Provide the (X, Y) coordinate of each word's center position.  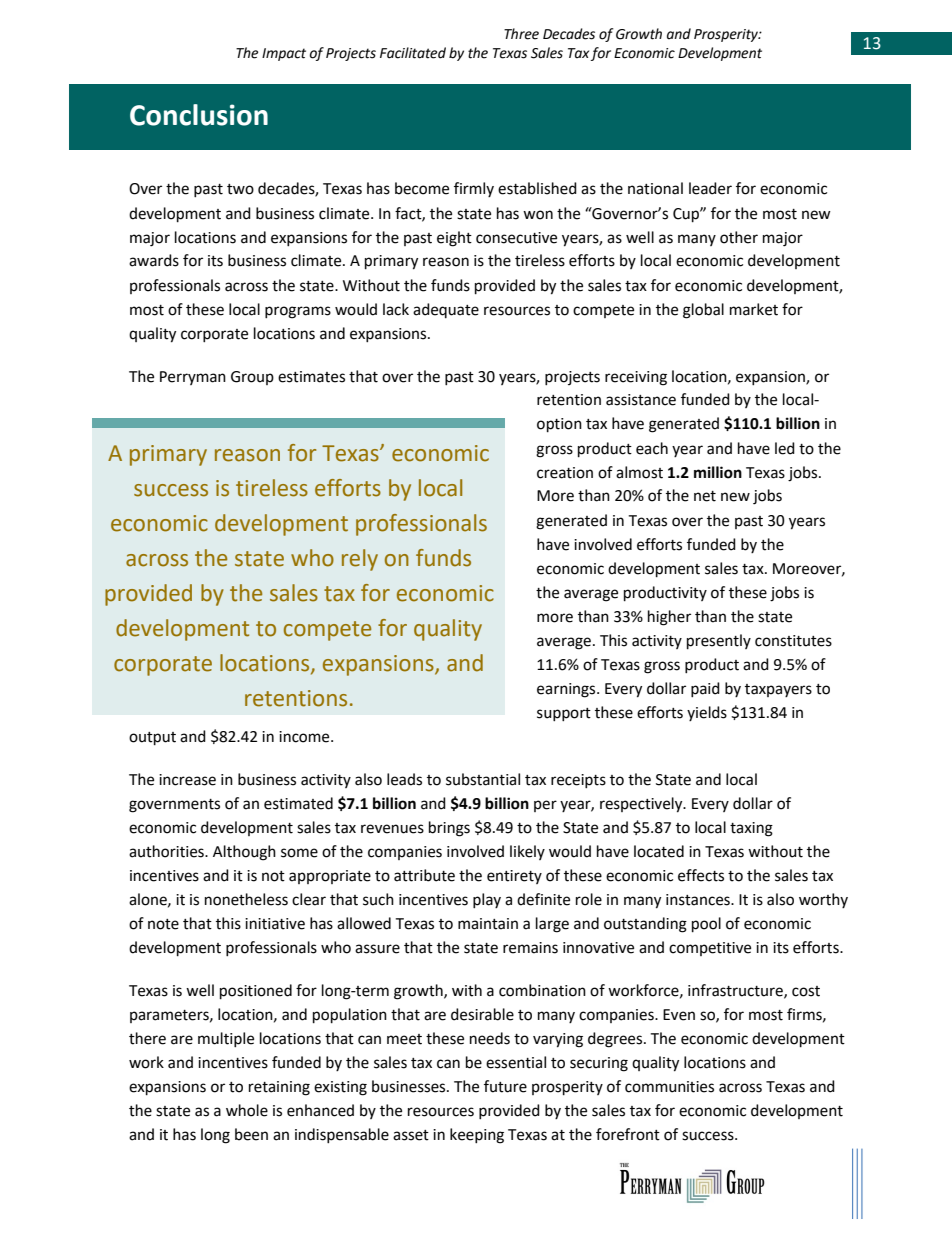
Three (521, 34)
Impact (284, 54)
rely (360, 560)
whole (247, 1110)
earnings (567, 690)
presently (719, 642)
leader (710, 188)
